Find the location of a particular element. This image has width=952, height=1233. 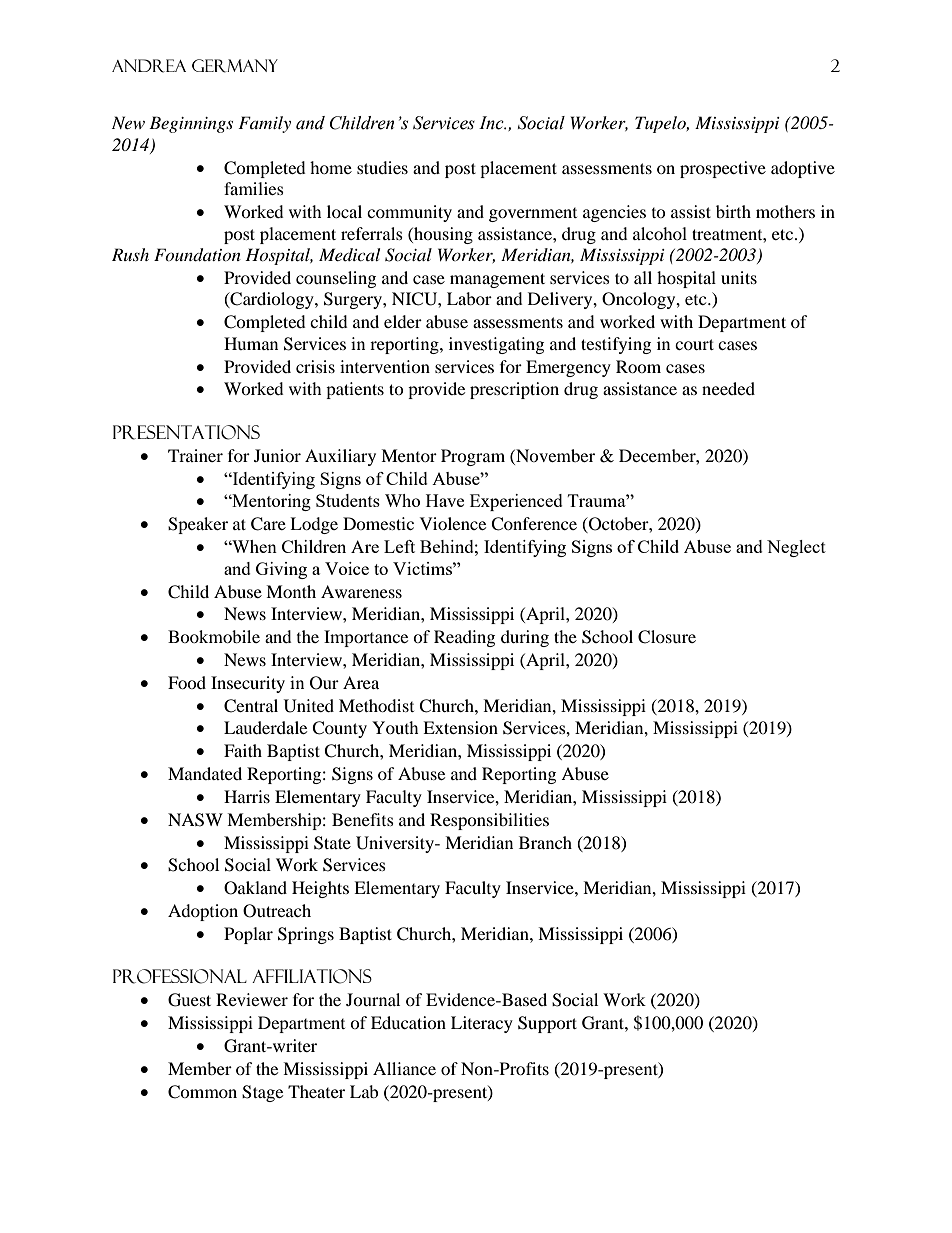

Reading is located at coordinates (464, 638).
